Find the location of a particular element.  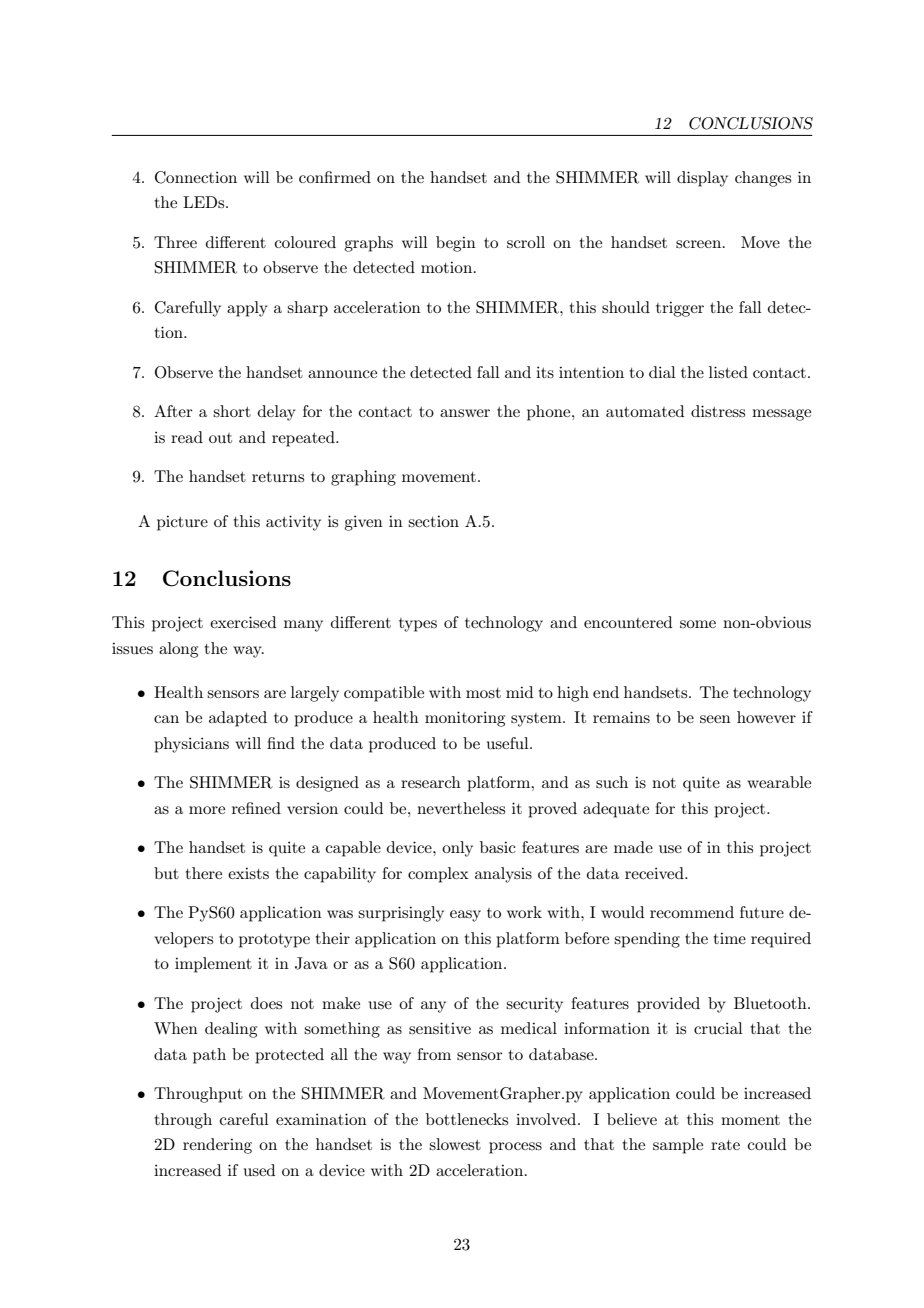

rendering is located at coordinates (217, 1146).
